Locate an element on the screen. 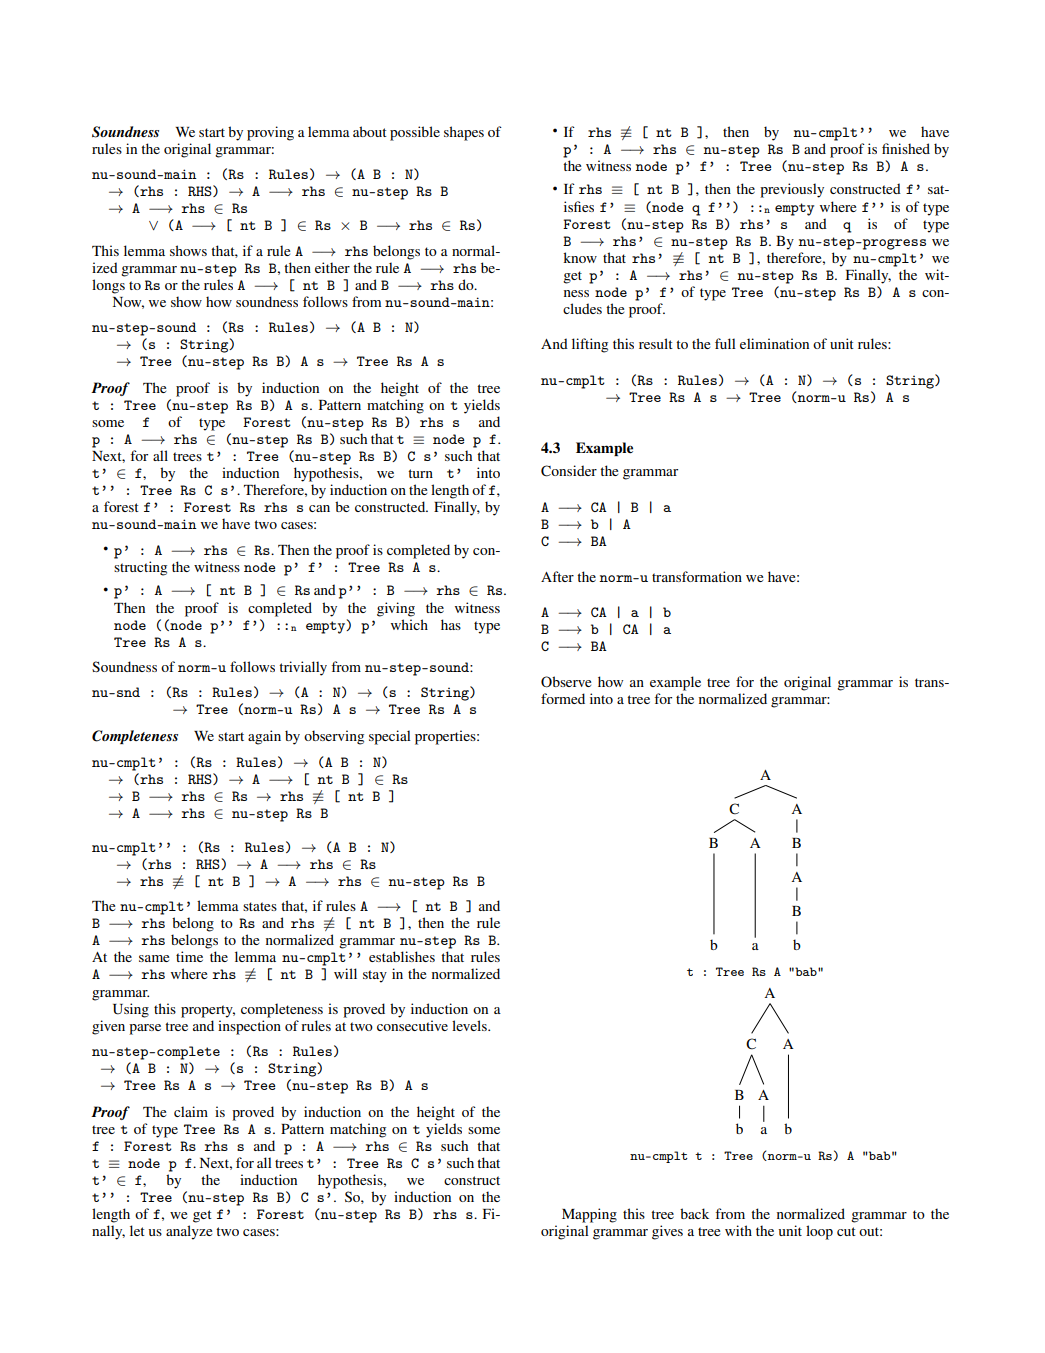  Mapping is located at coordinates (589, 1215).
